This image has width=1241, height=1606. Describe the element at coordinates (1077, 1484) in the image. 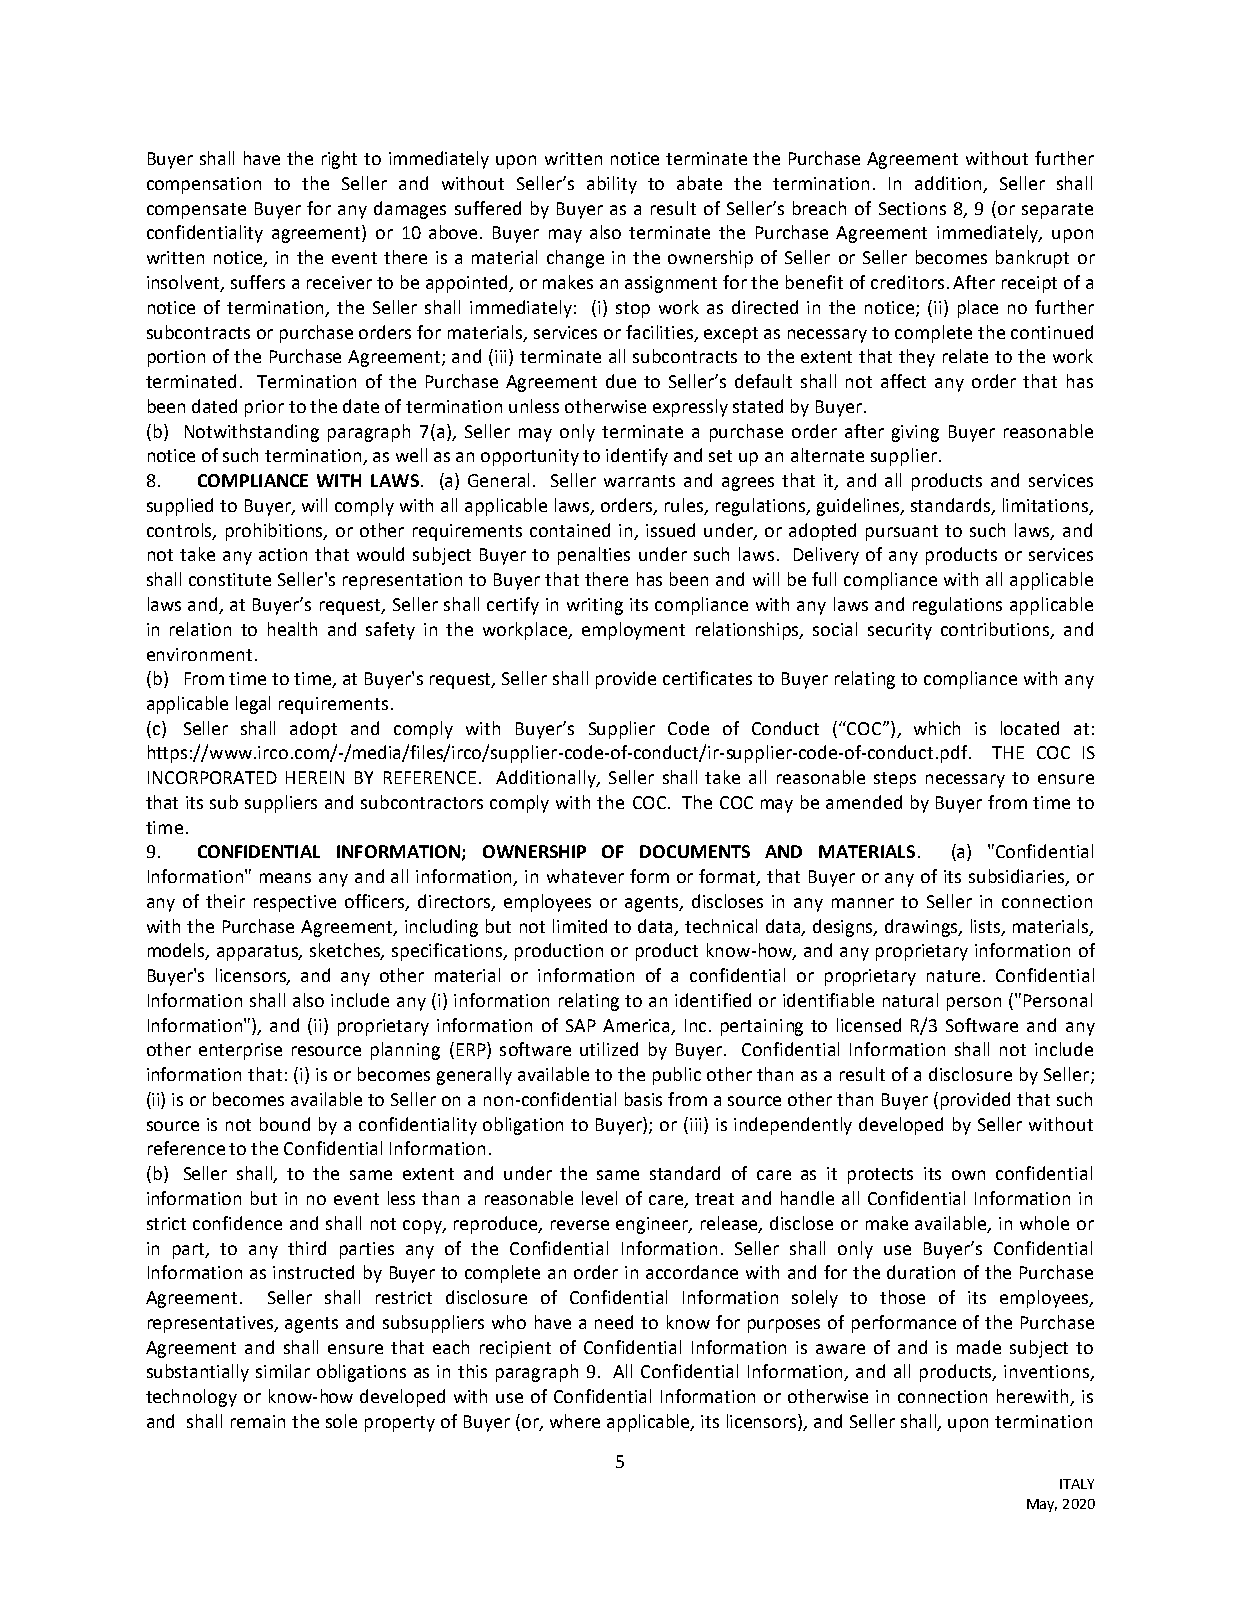

I see `ITALY` at that location.
